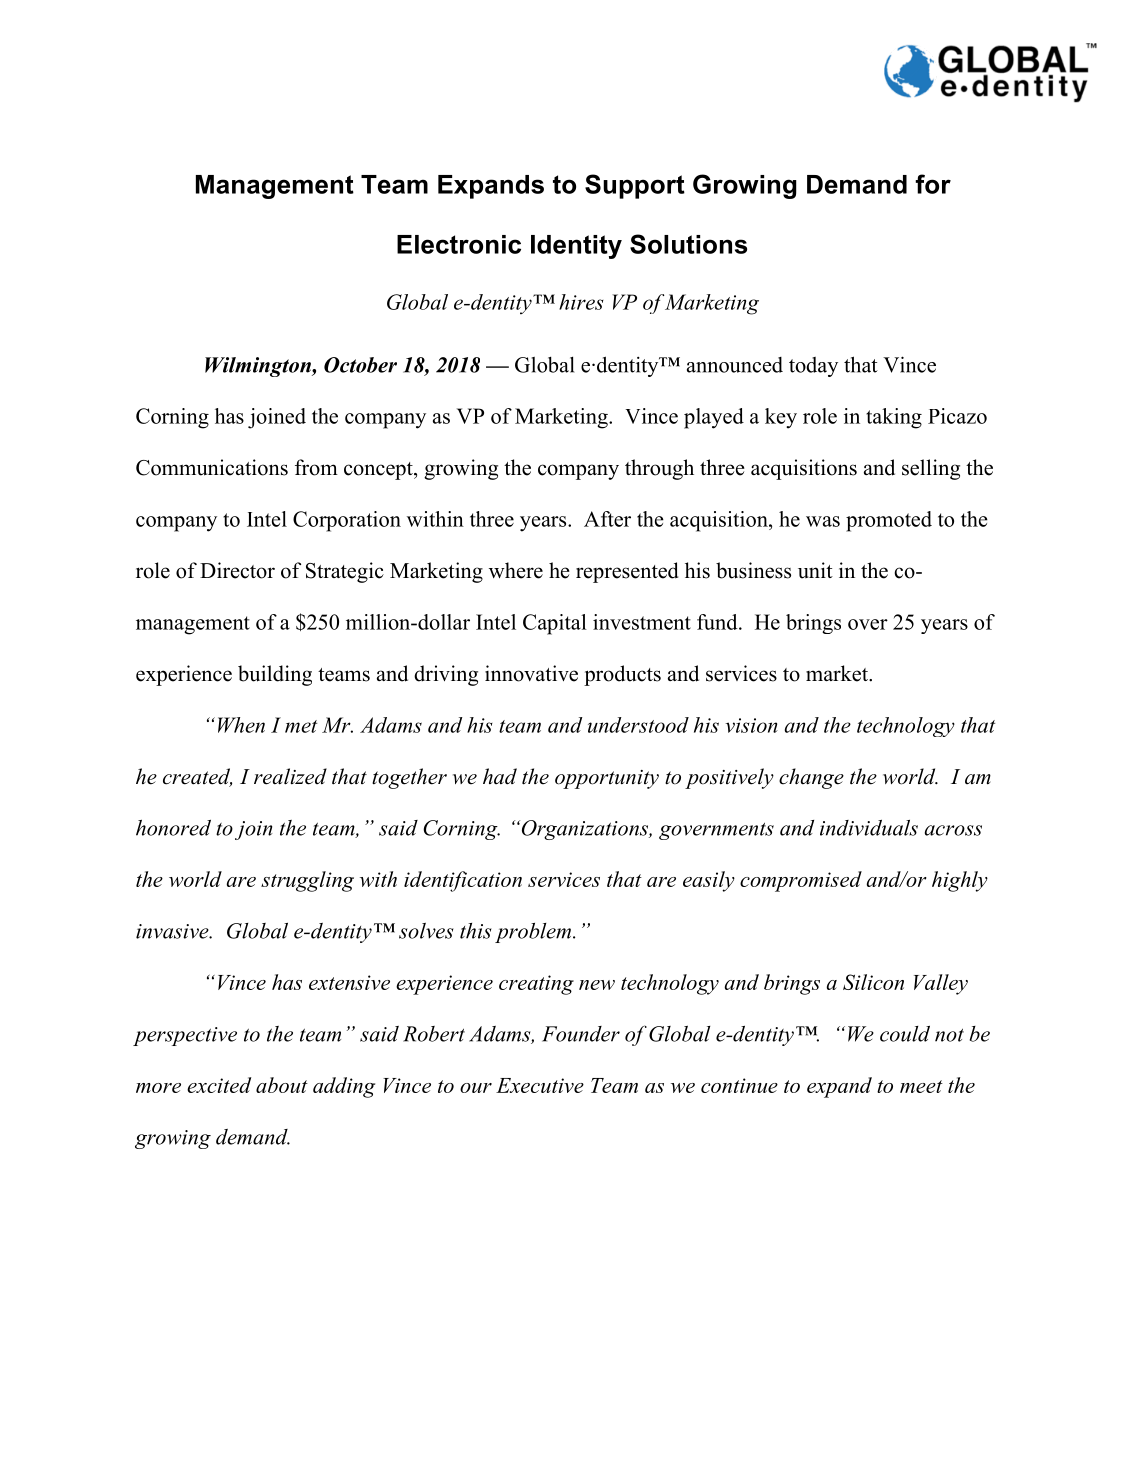  I want to click on building, so click(275, 675).
